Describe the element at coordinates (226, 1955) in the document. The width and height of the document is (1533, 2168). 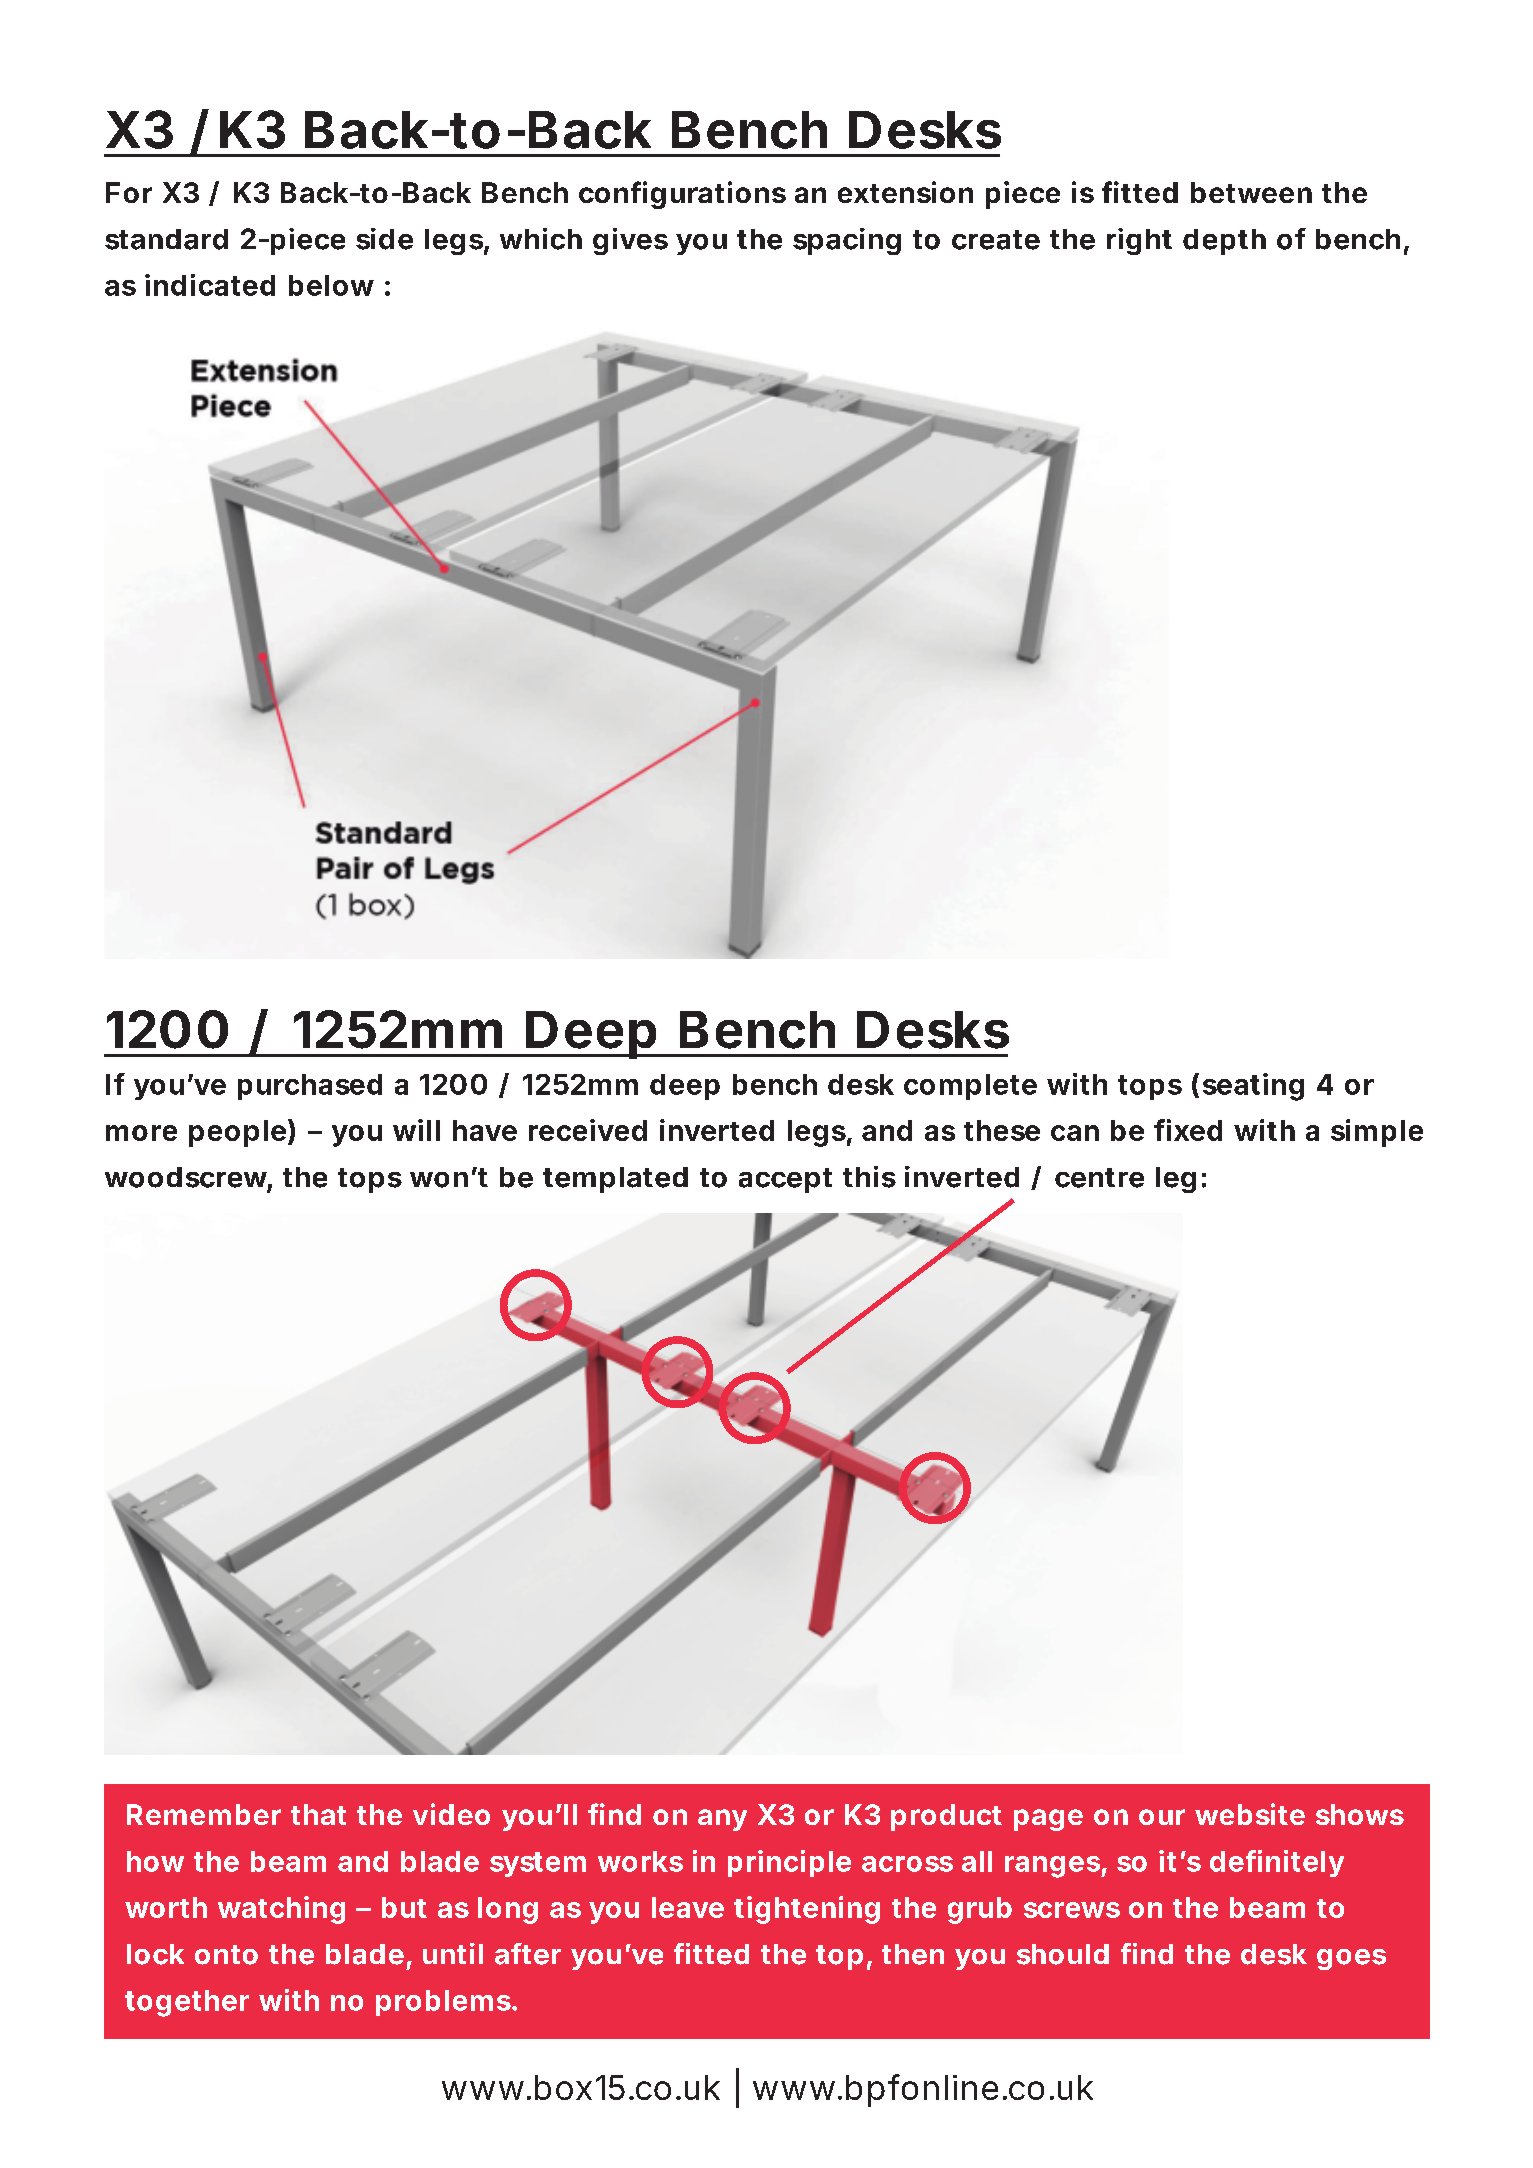
I see `onto` at that location.
